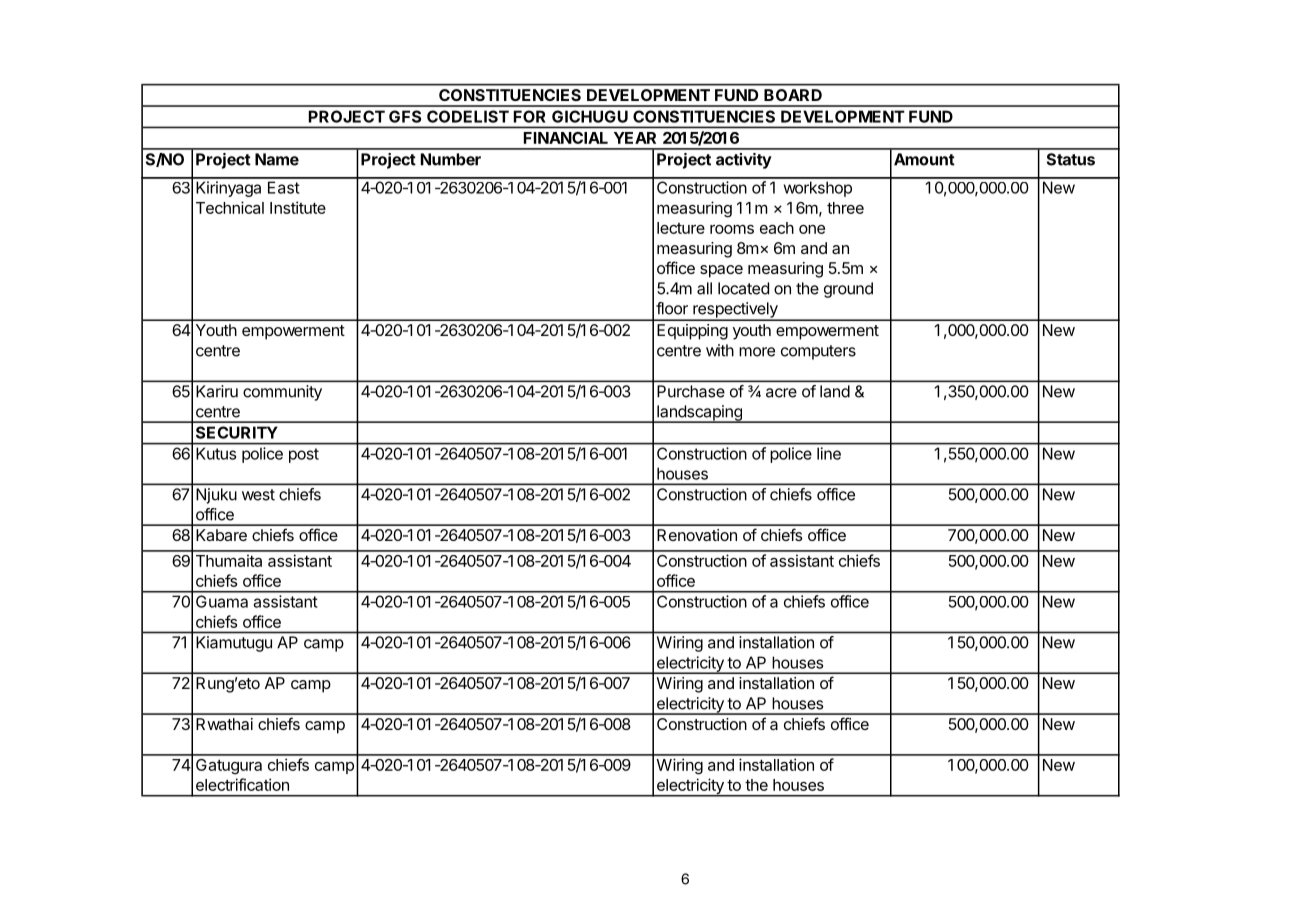 This screenshot has width=1308, height=924. Describe the element at coordinates (848, 290) in the screenshot. I see `ground` at that location.
